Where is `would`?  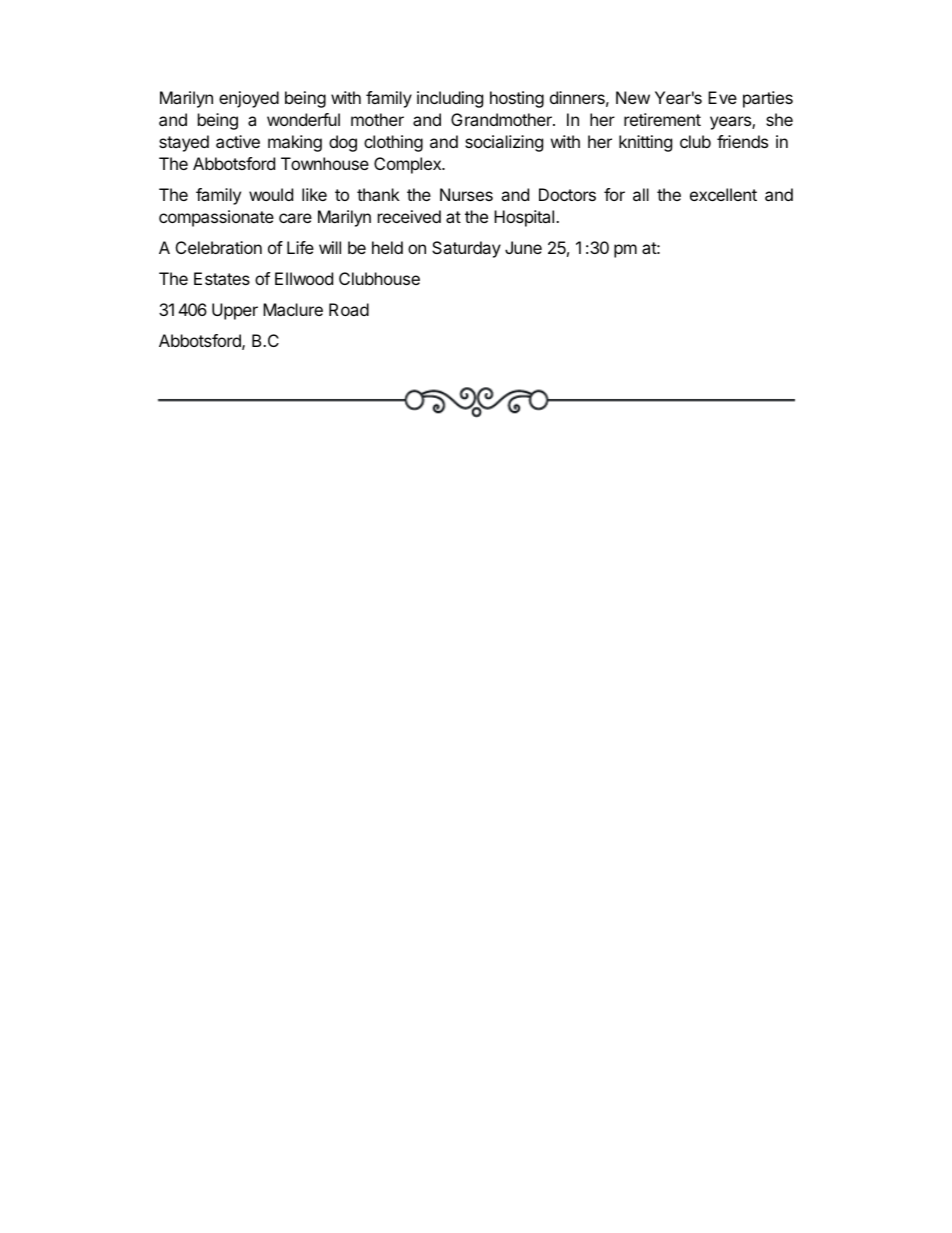
would is located at coordinates (271, 194).
